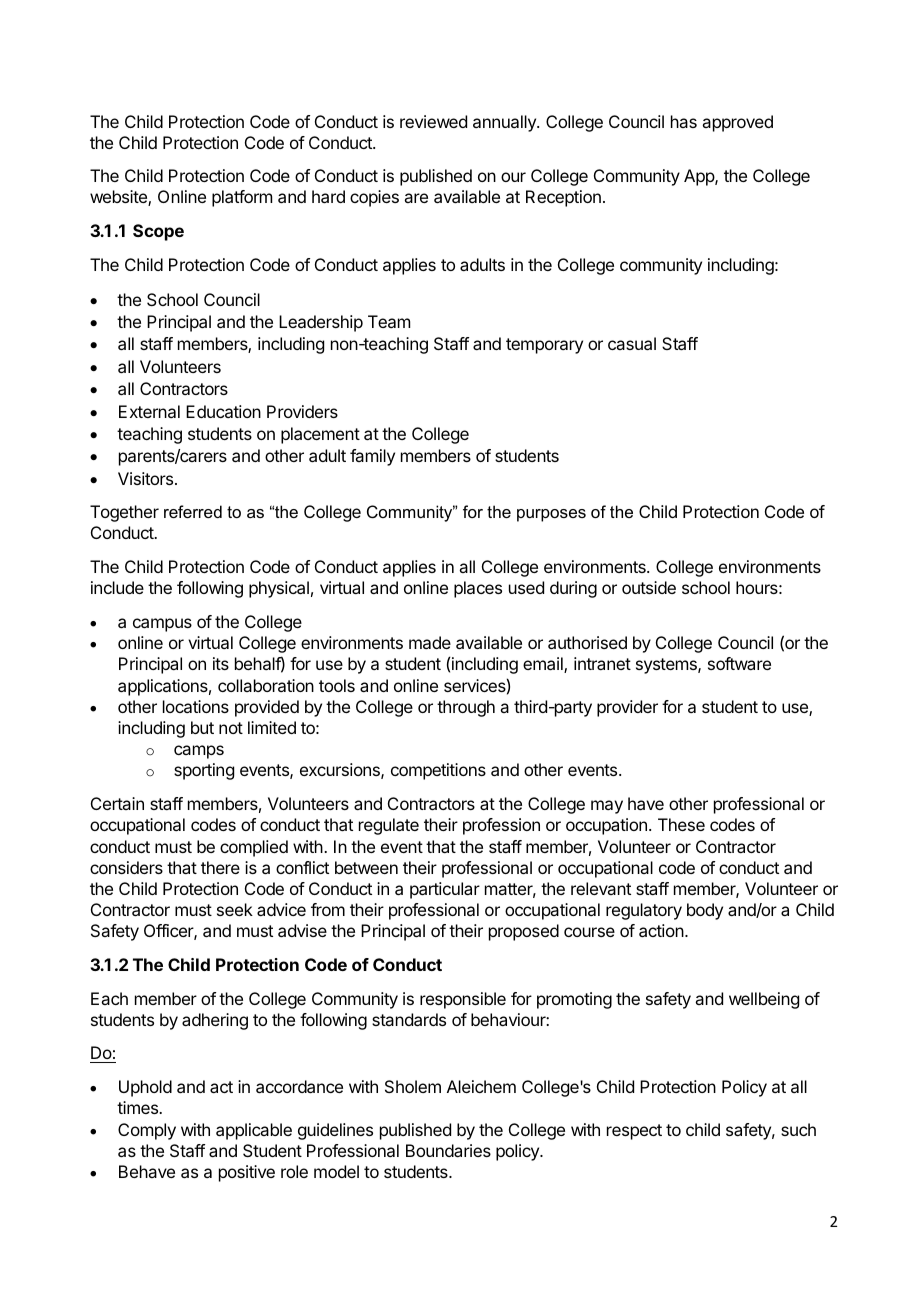 Image resolution: width=924 pixels, height=1308 pixels. I want to click on casual, so click(632, 343).
